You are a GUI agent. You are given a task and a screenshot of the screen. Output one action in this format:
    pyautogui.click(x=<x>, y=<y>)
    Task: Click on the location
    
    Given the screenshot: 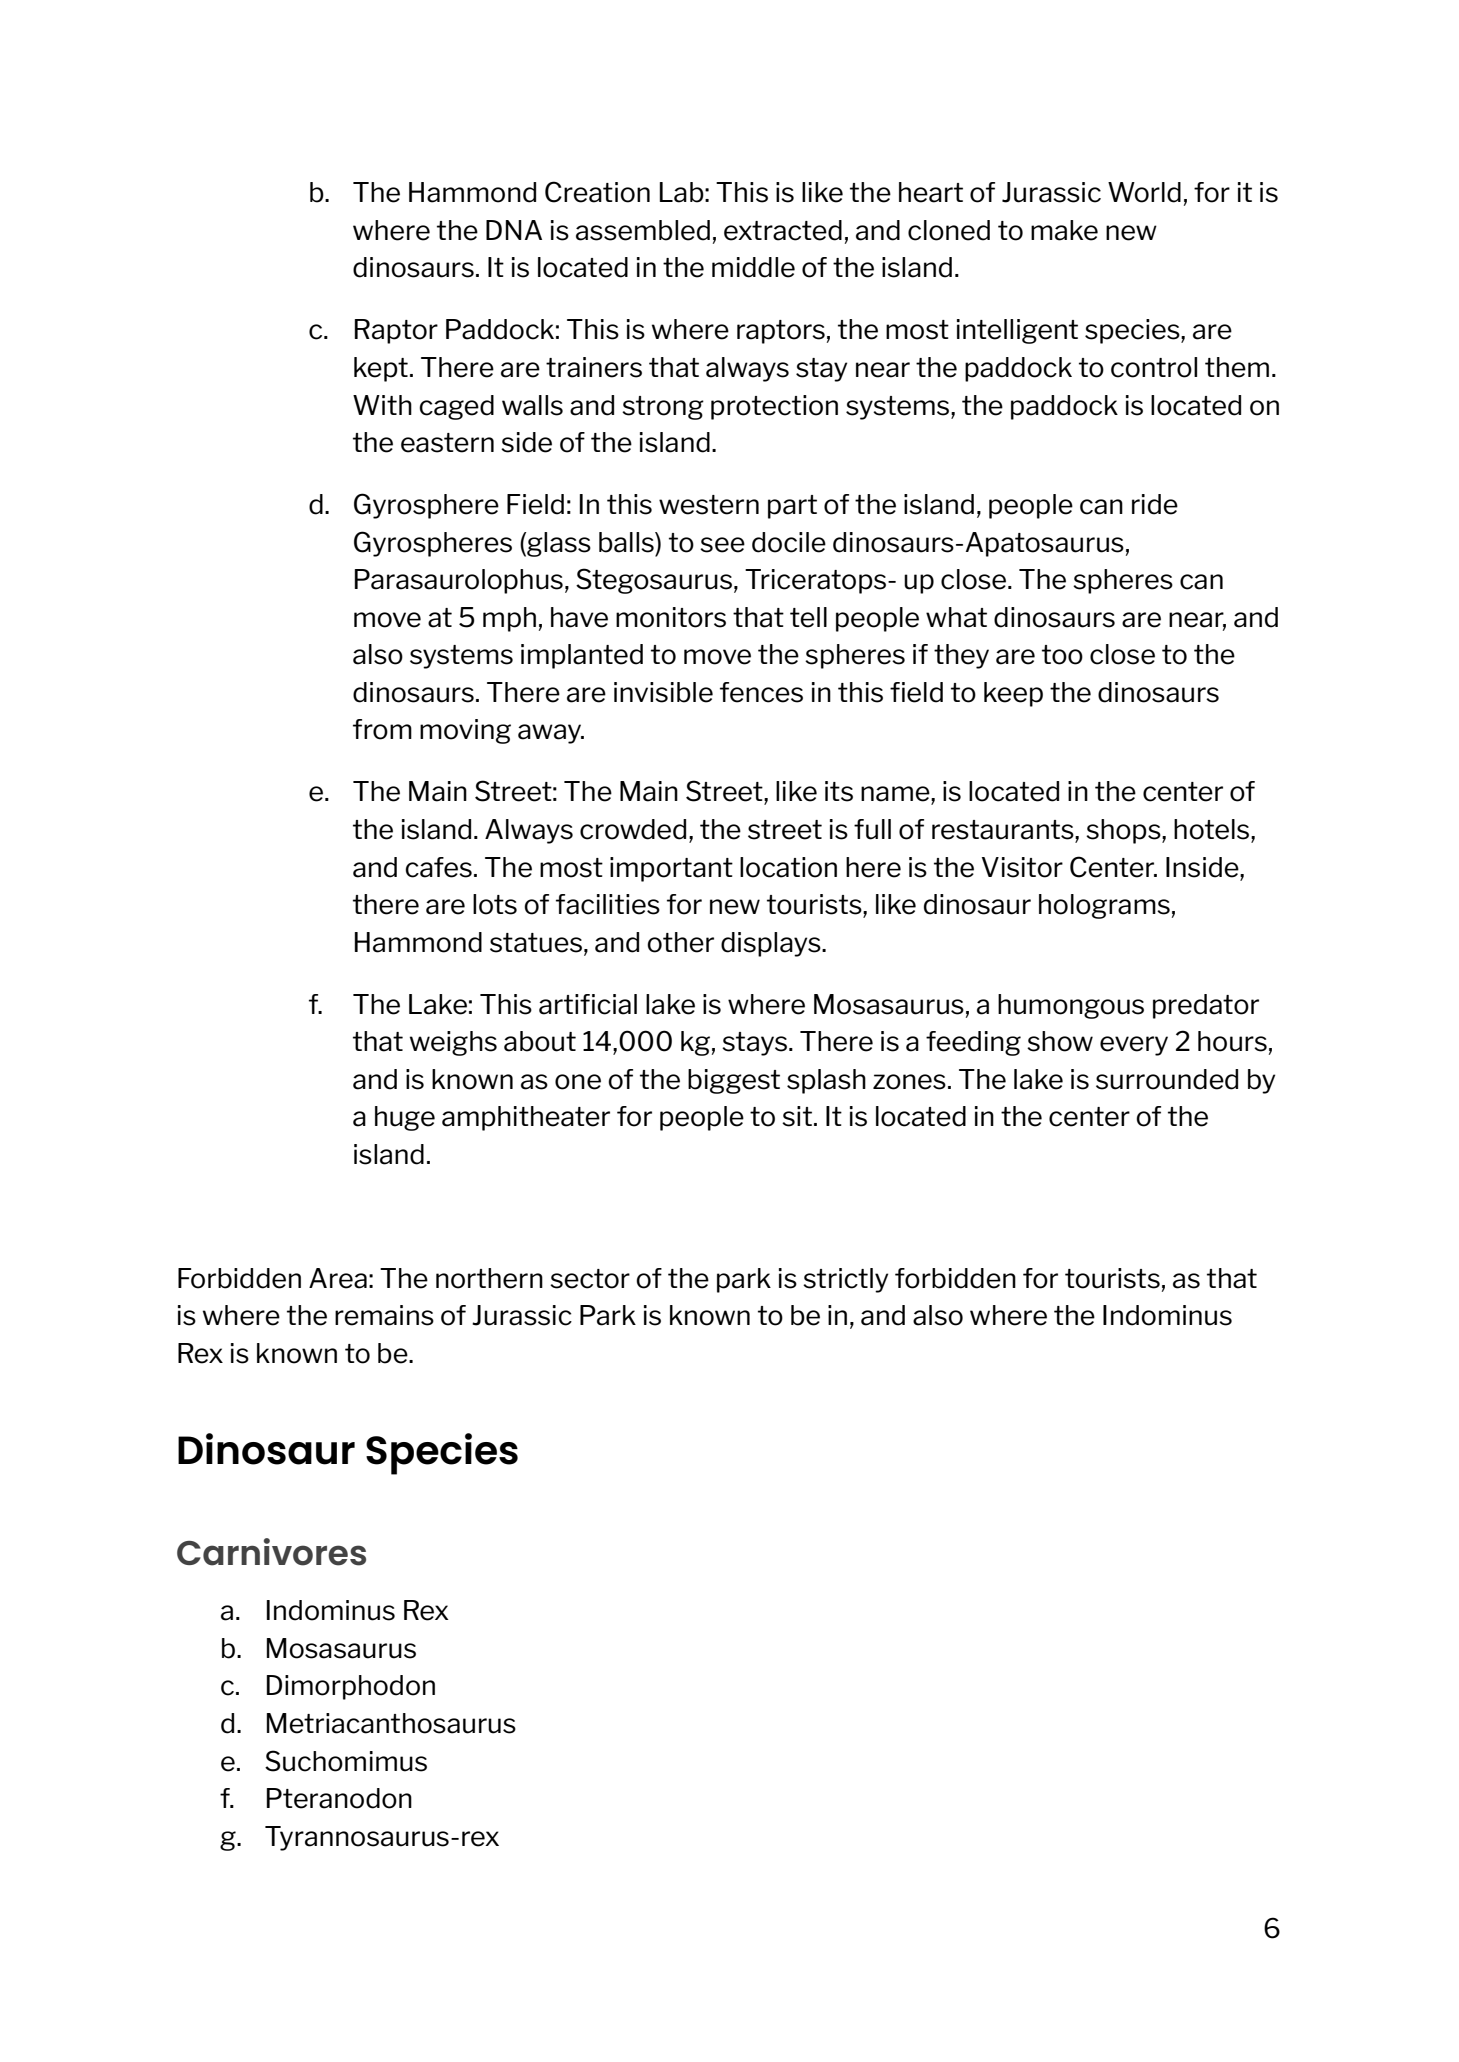 What is the action you would take?
    pyautogui.click(x=788, y=867)
